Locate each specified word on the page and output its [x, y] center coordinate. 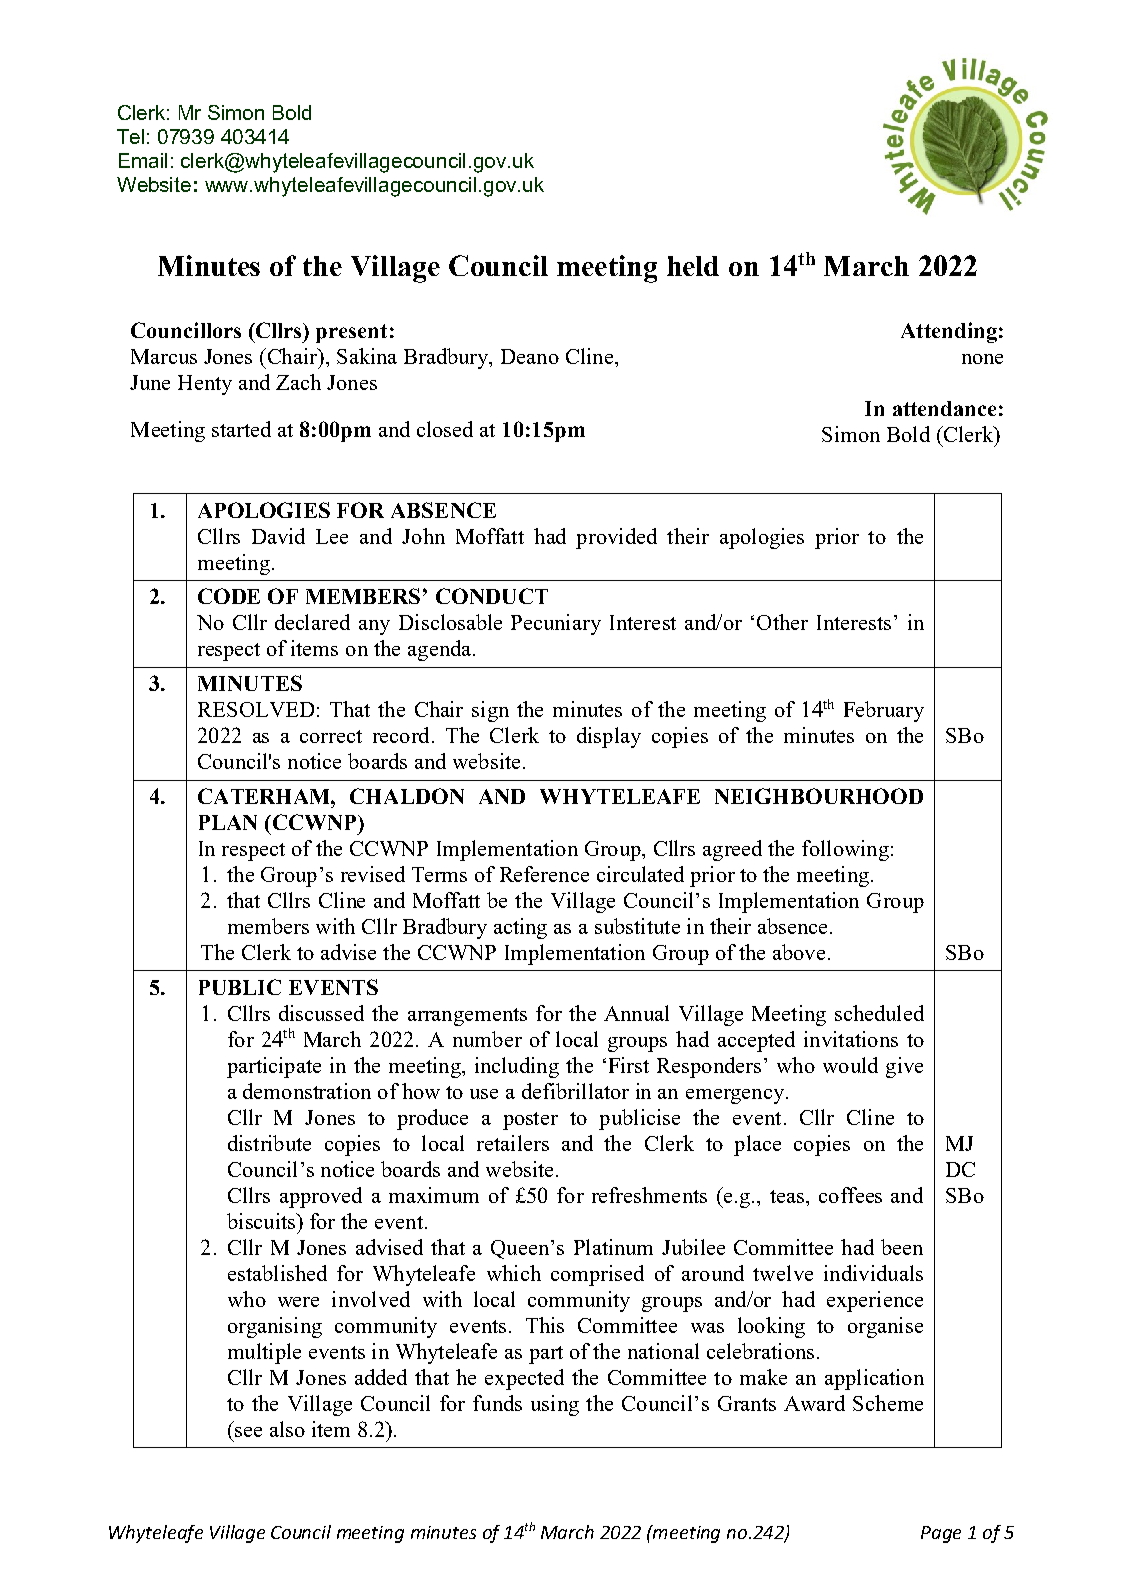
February [884, 711]
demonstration [307, 1091]
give [904, 1067]
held [693, 266]
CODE [229, 596]
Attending [949, 332]
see [248, 1432]
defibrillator [575, 1091]
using [555, 1405]
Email [143, 160]
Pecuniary [556, 624]
